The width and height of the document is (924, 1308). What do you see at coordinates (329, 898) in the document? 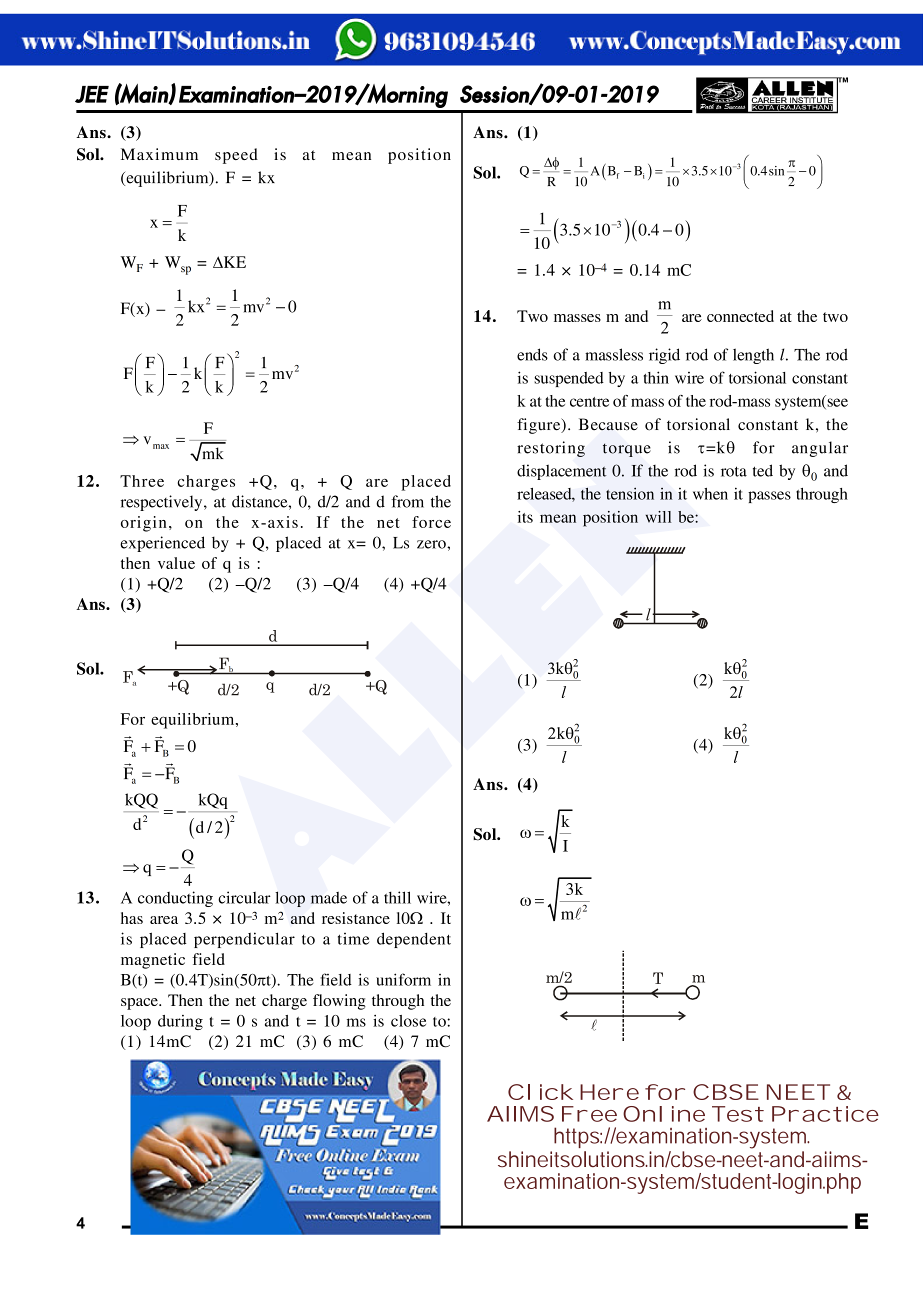
I see `made` at bounding box center [329, 898].
